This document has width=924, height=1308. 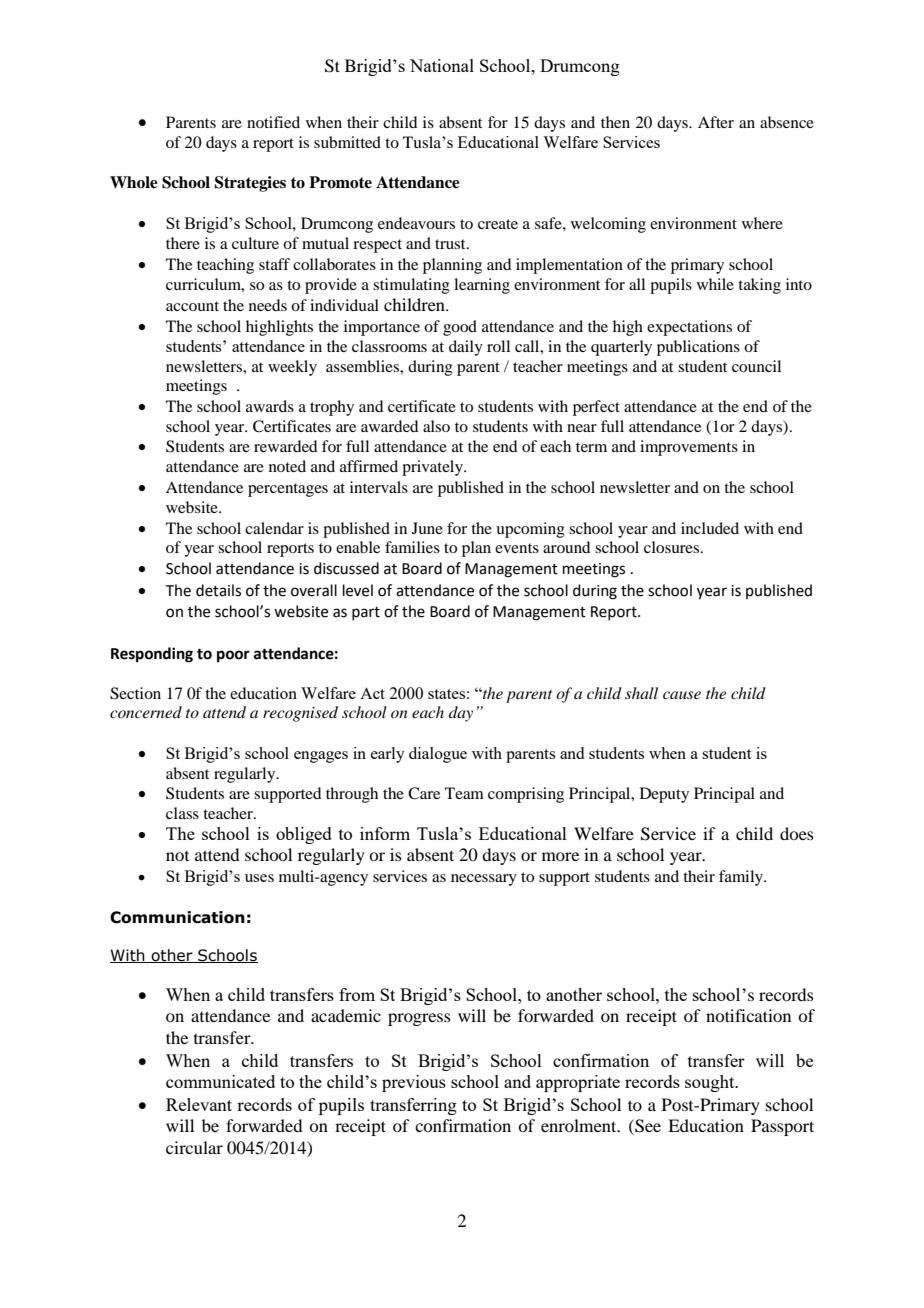 I want to click on previous, so click(x=414, y=1083).
